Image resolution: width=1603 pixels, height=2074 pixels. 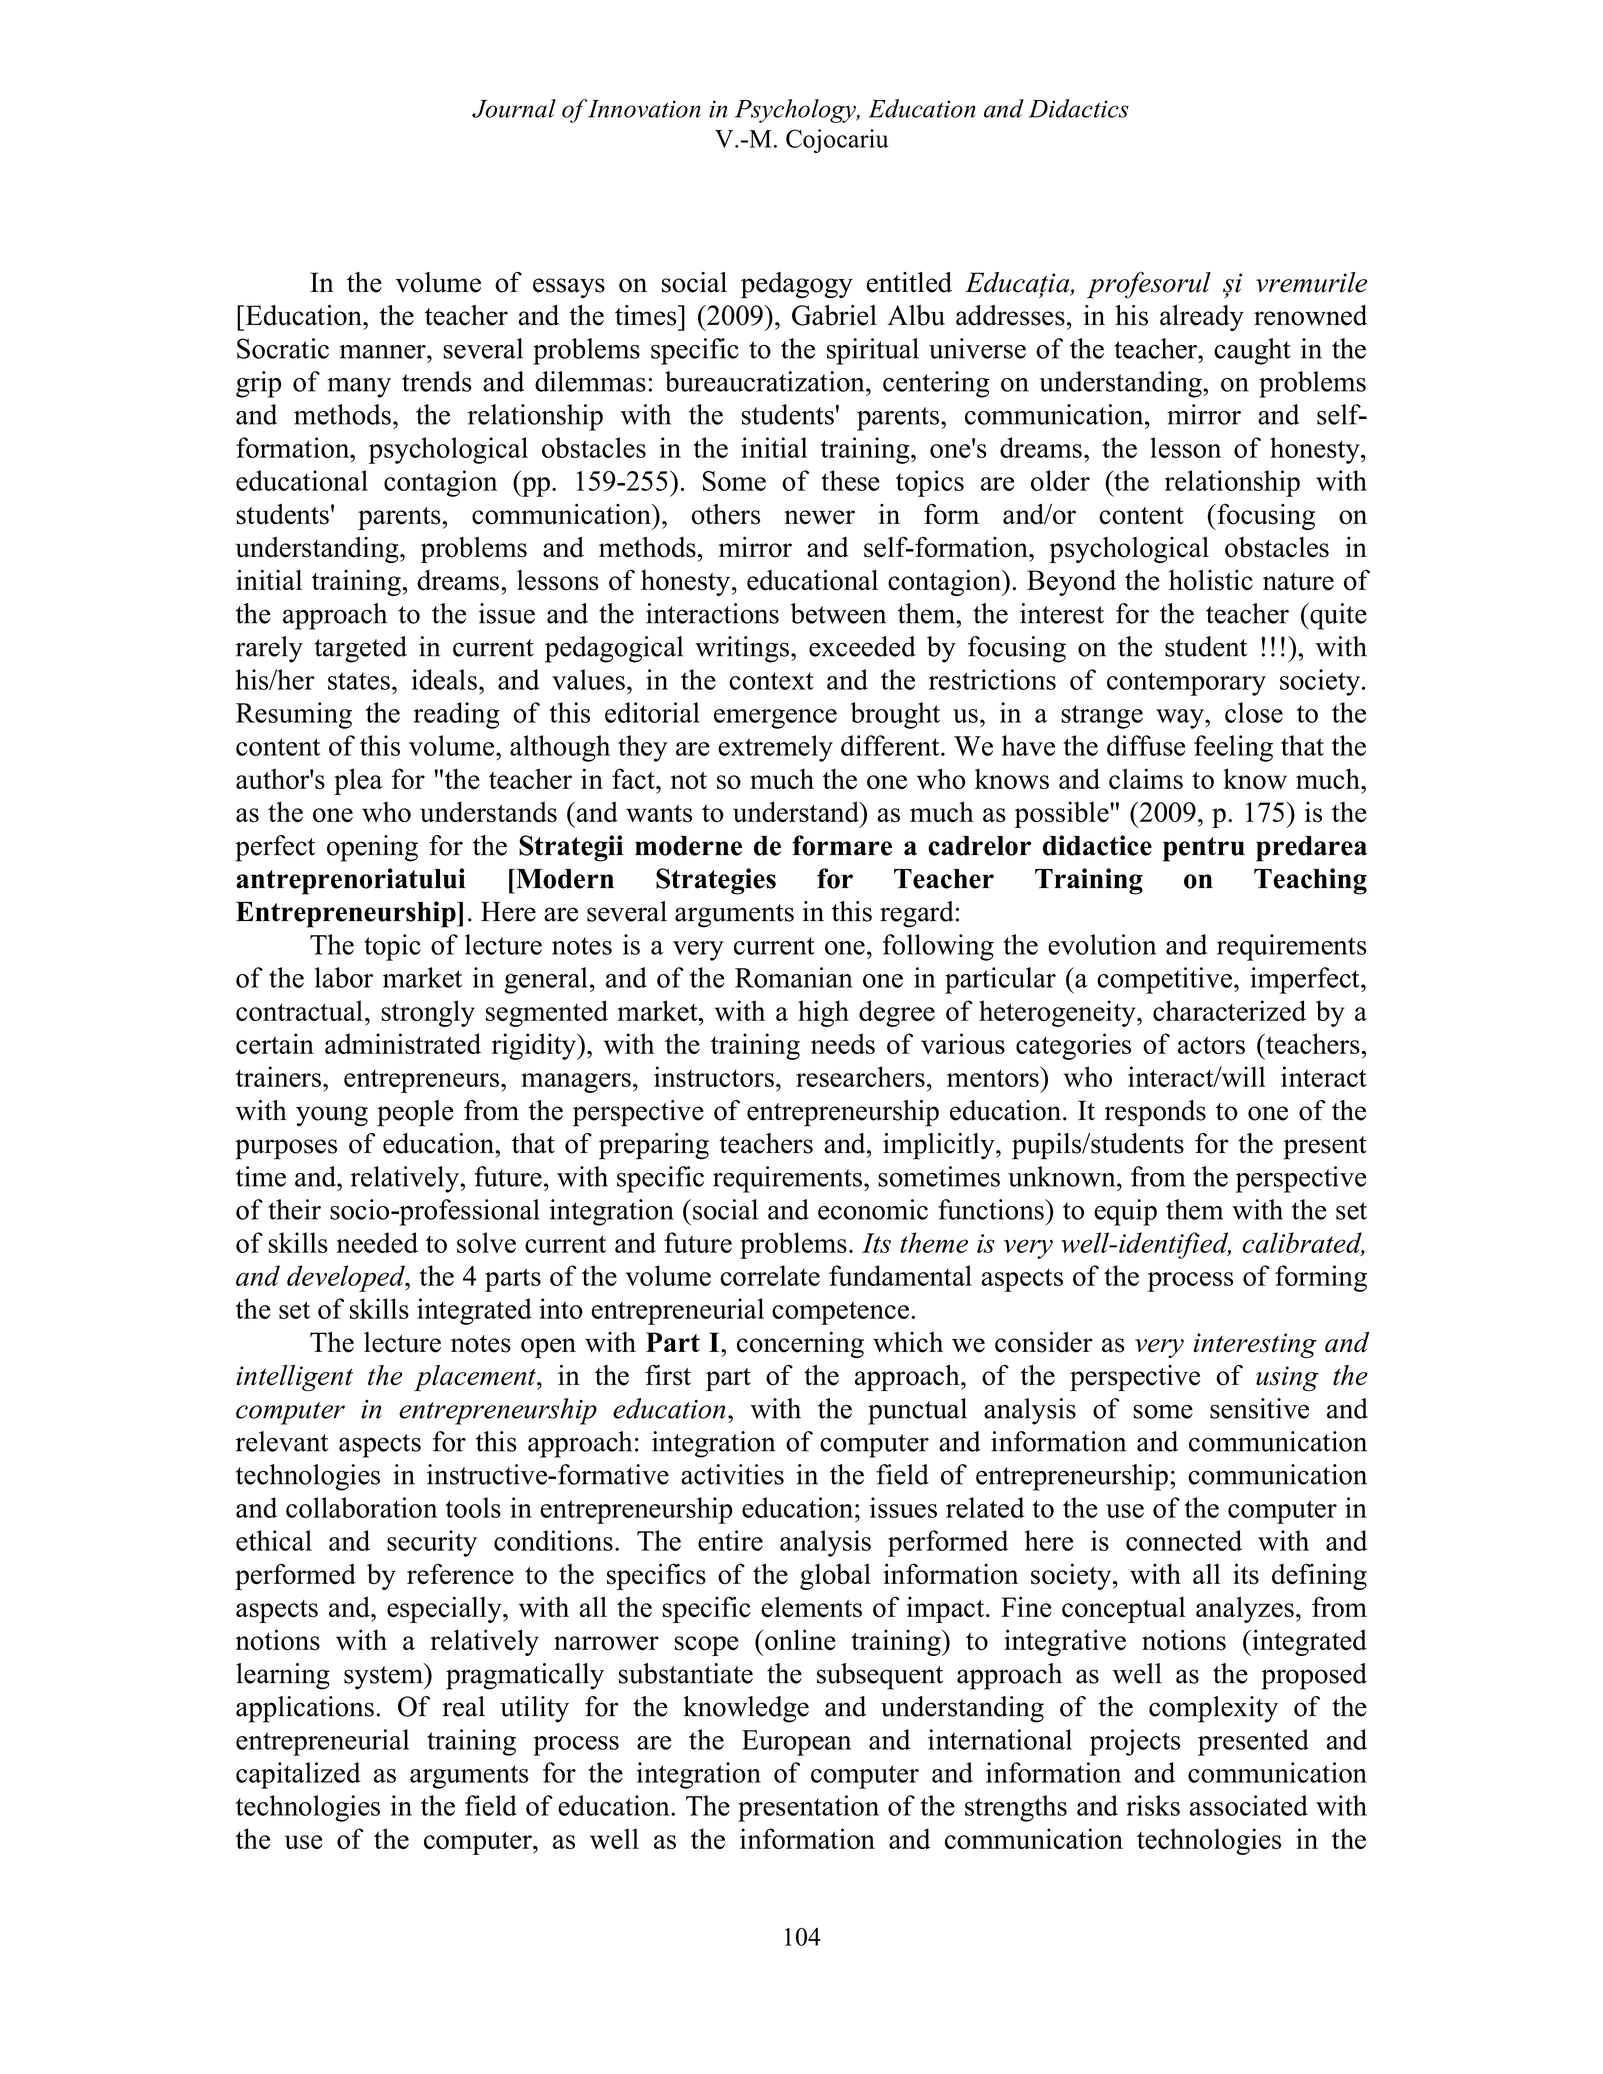 I want to click on sensitive, so click(x=1259, y=1408).
